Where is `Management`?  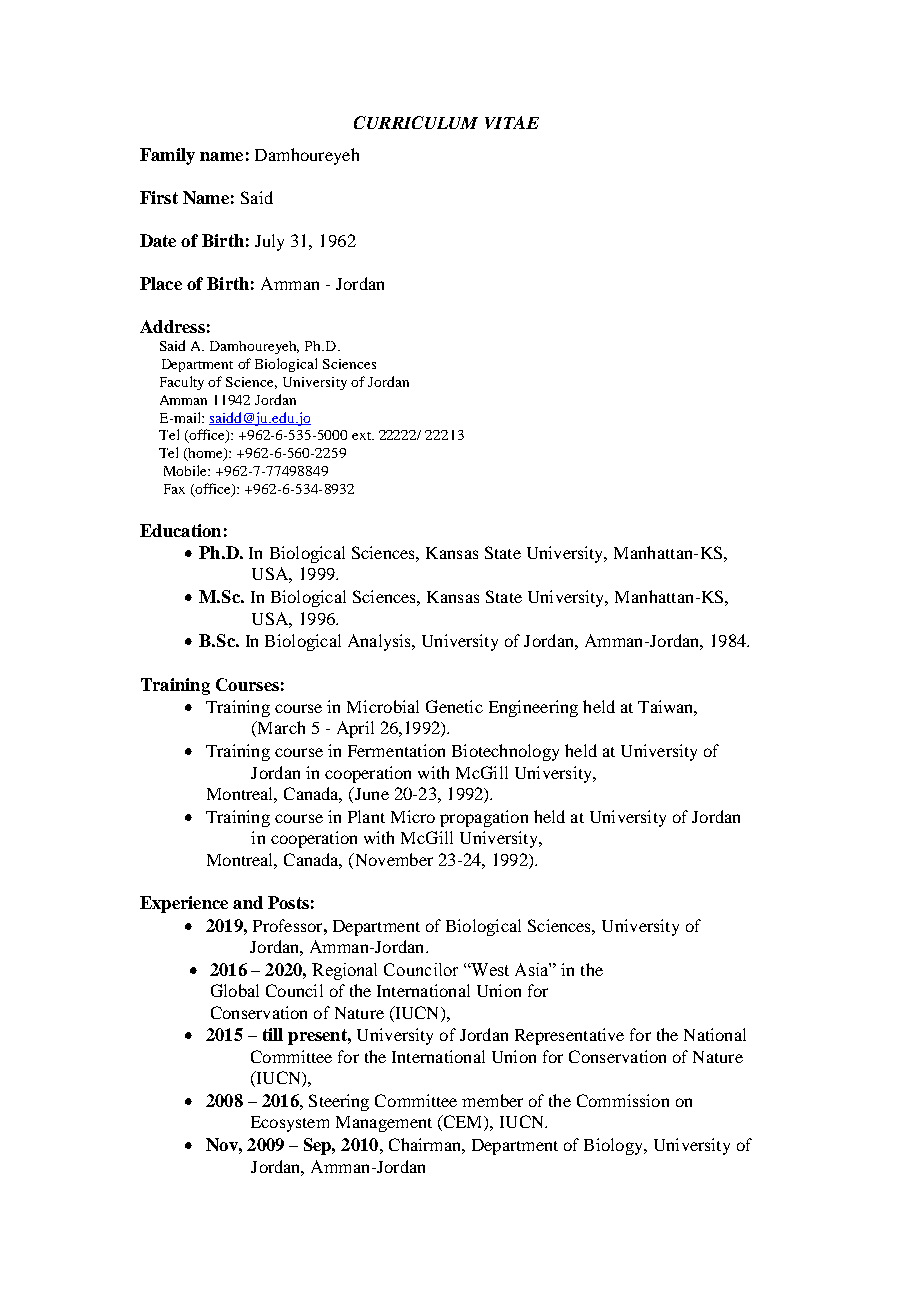 Management is located at coordinates (384, 1124).
